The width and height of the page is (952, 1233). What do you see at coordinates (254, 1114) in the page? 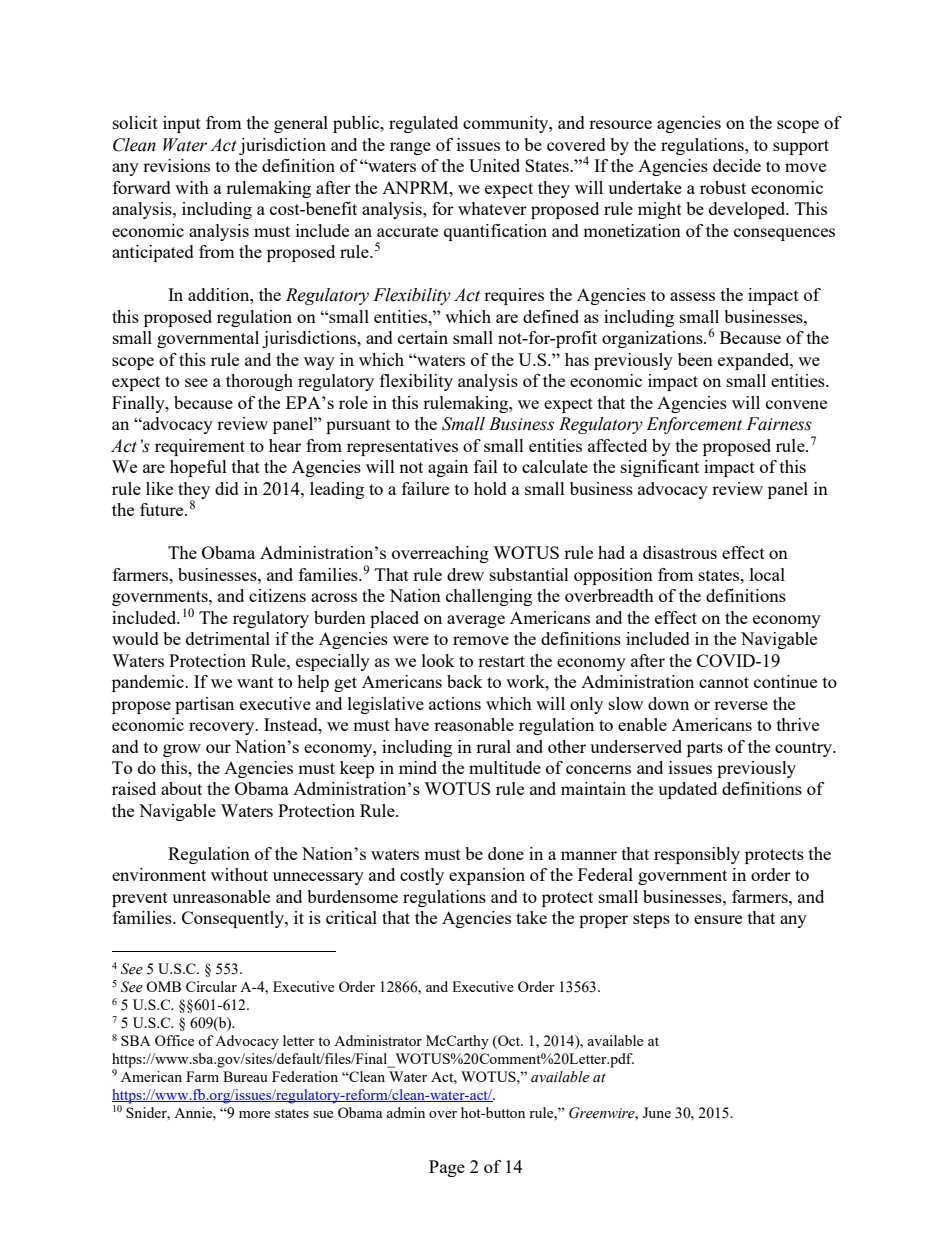
I see `more` at bounding box center [254, 1114].
